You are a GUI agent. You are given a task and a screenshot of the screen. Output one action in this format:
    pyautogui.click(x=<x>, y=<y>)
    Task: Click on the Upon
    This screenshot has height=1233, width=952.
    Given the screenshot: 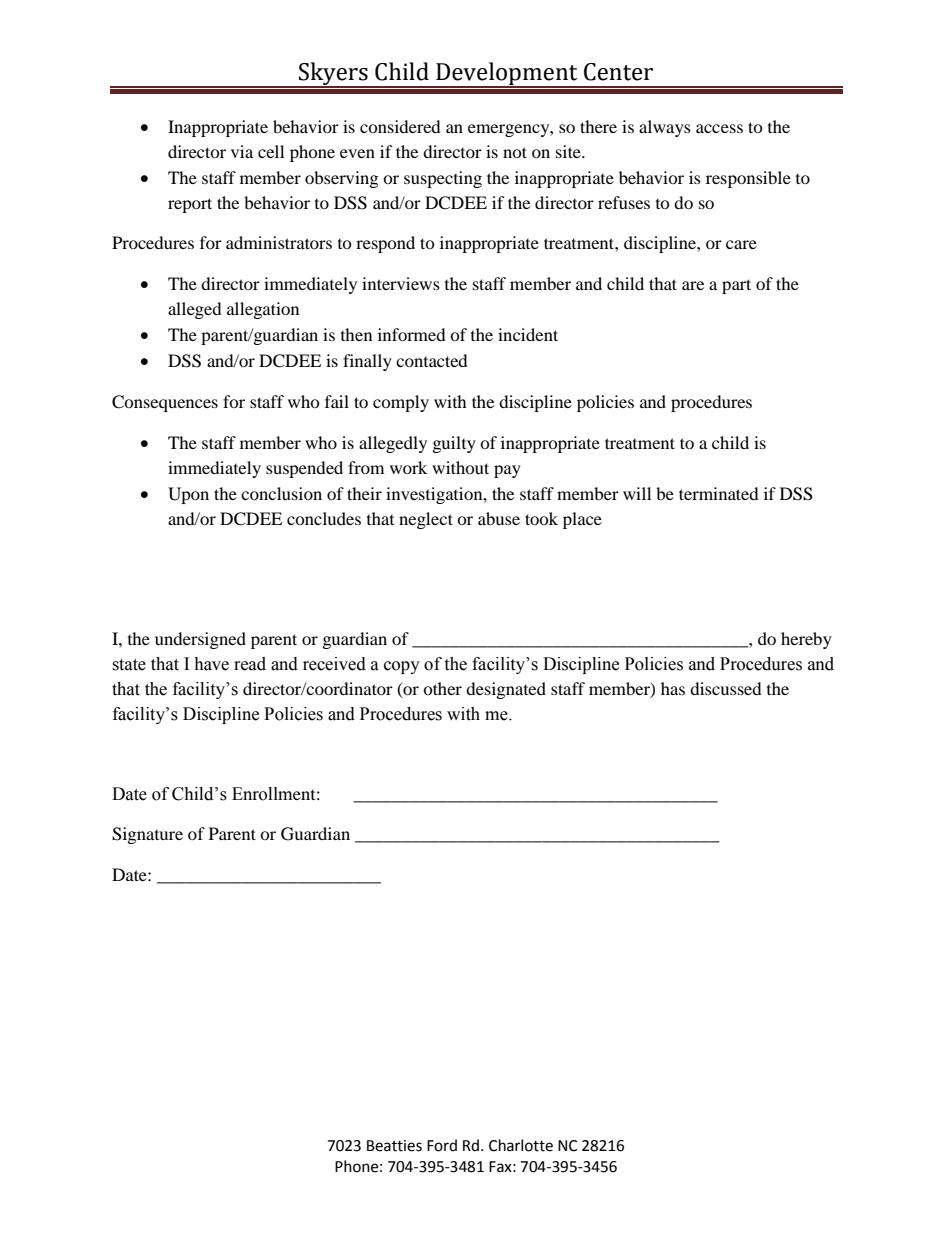 What is the action you would take?
    pyautogui.click(x=188, y=495)
